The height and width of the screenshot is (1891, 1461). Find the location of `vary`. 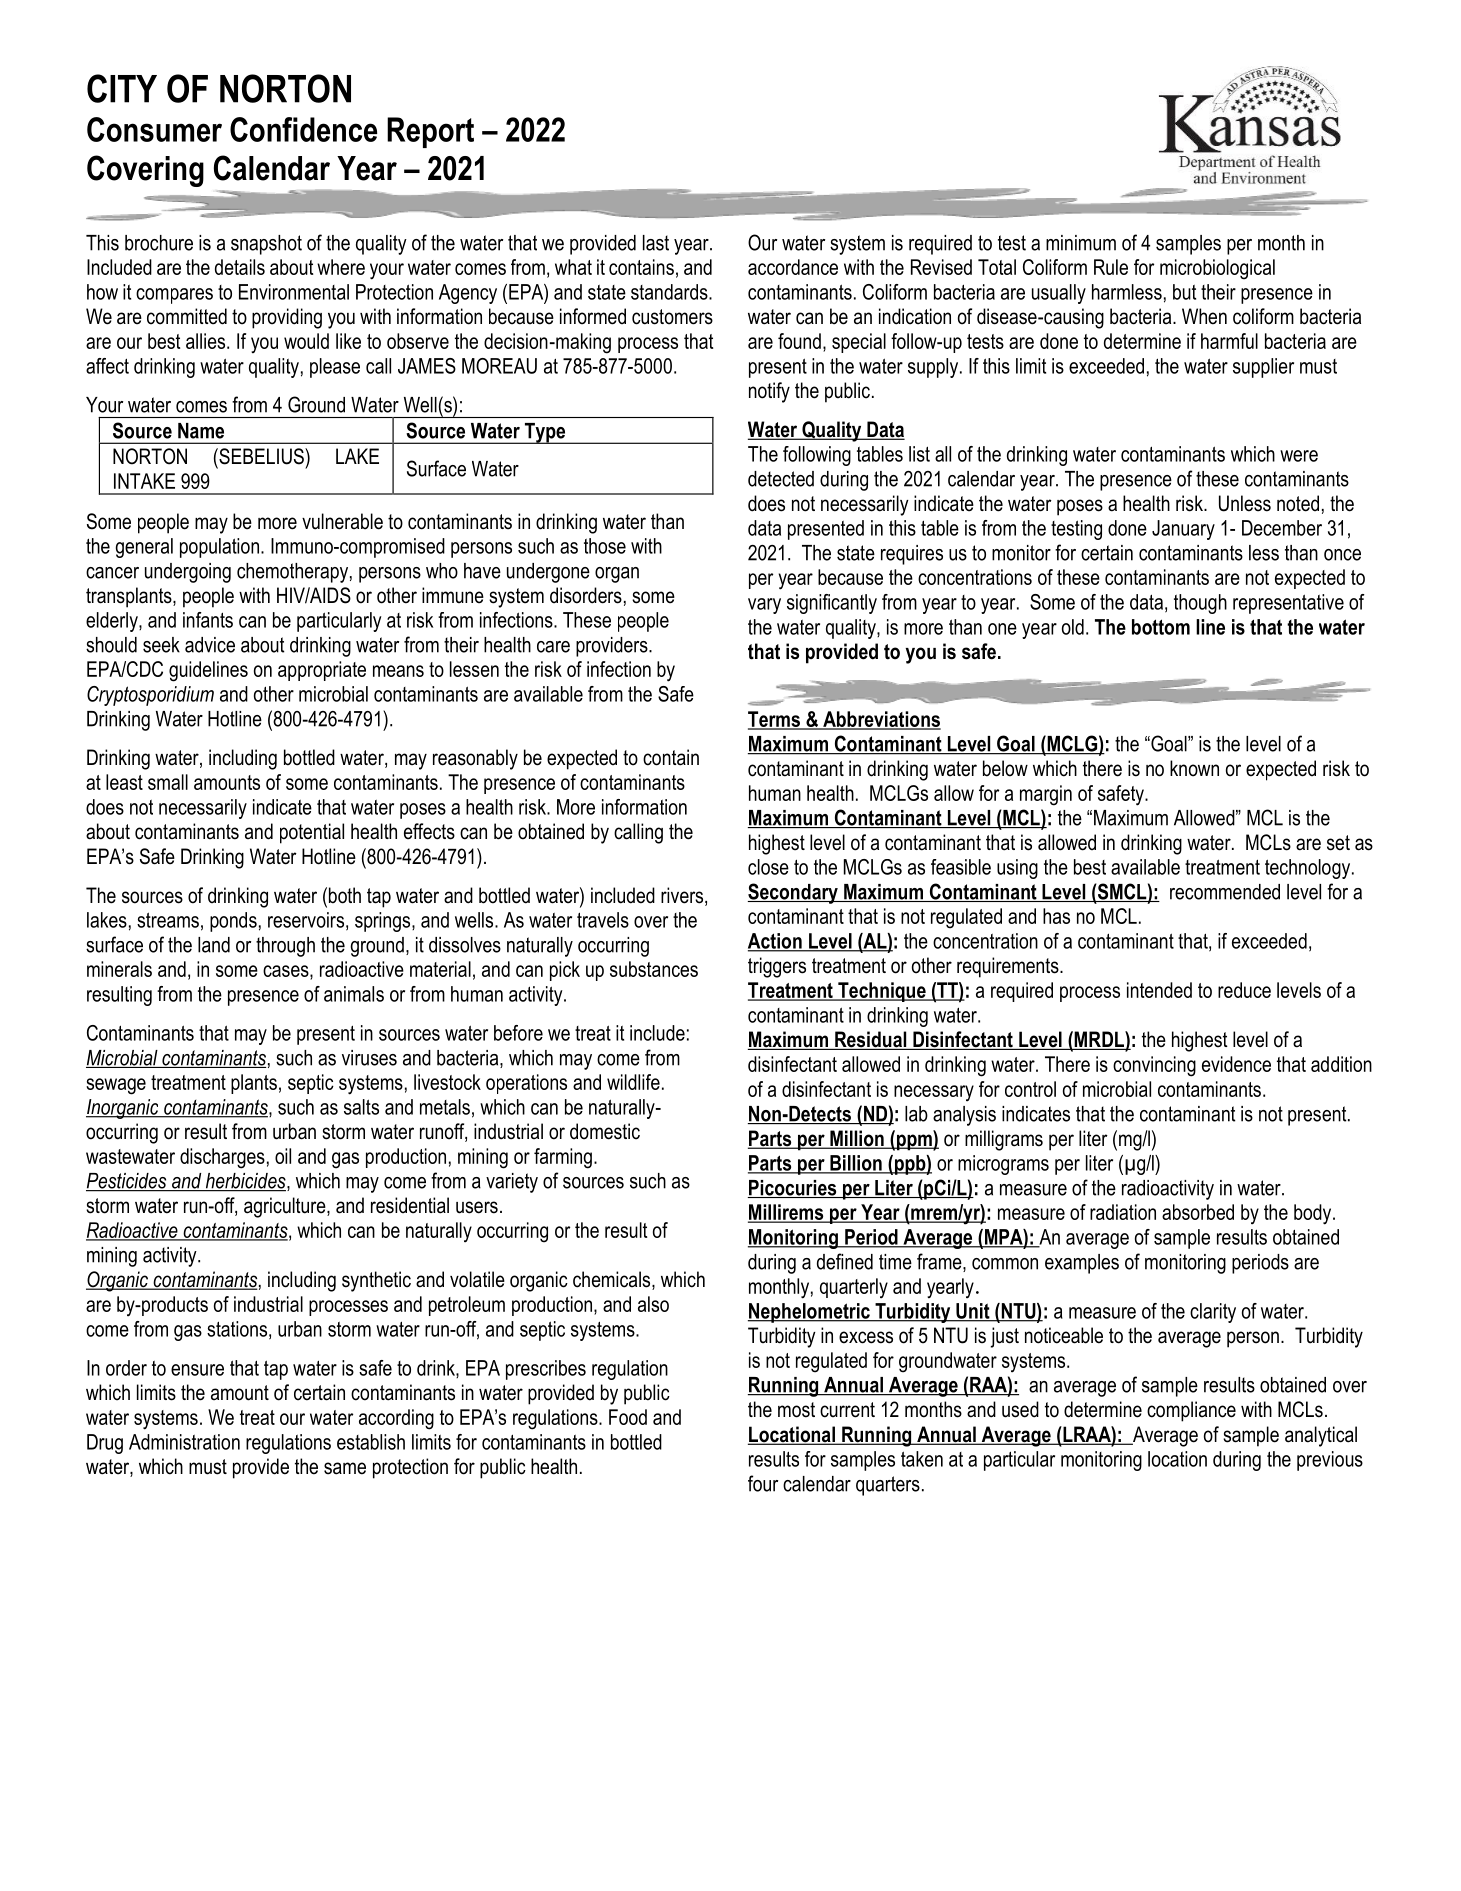

vary is located at coordinates (764, 606).
